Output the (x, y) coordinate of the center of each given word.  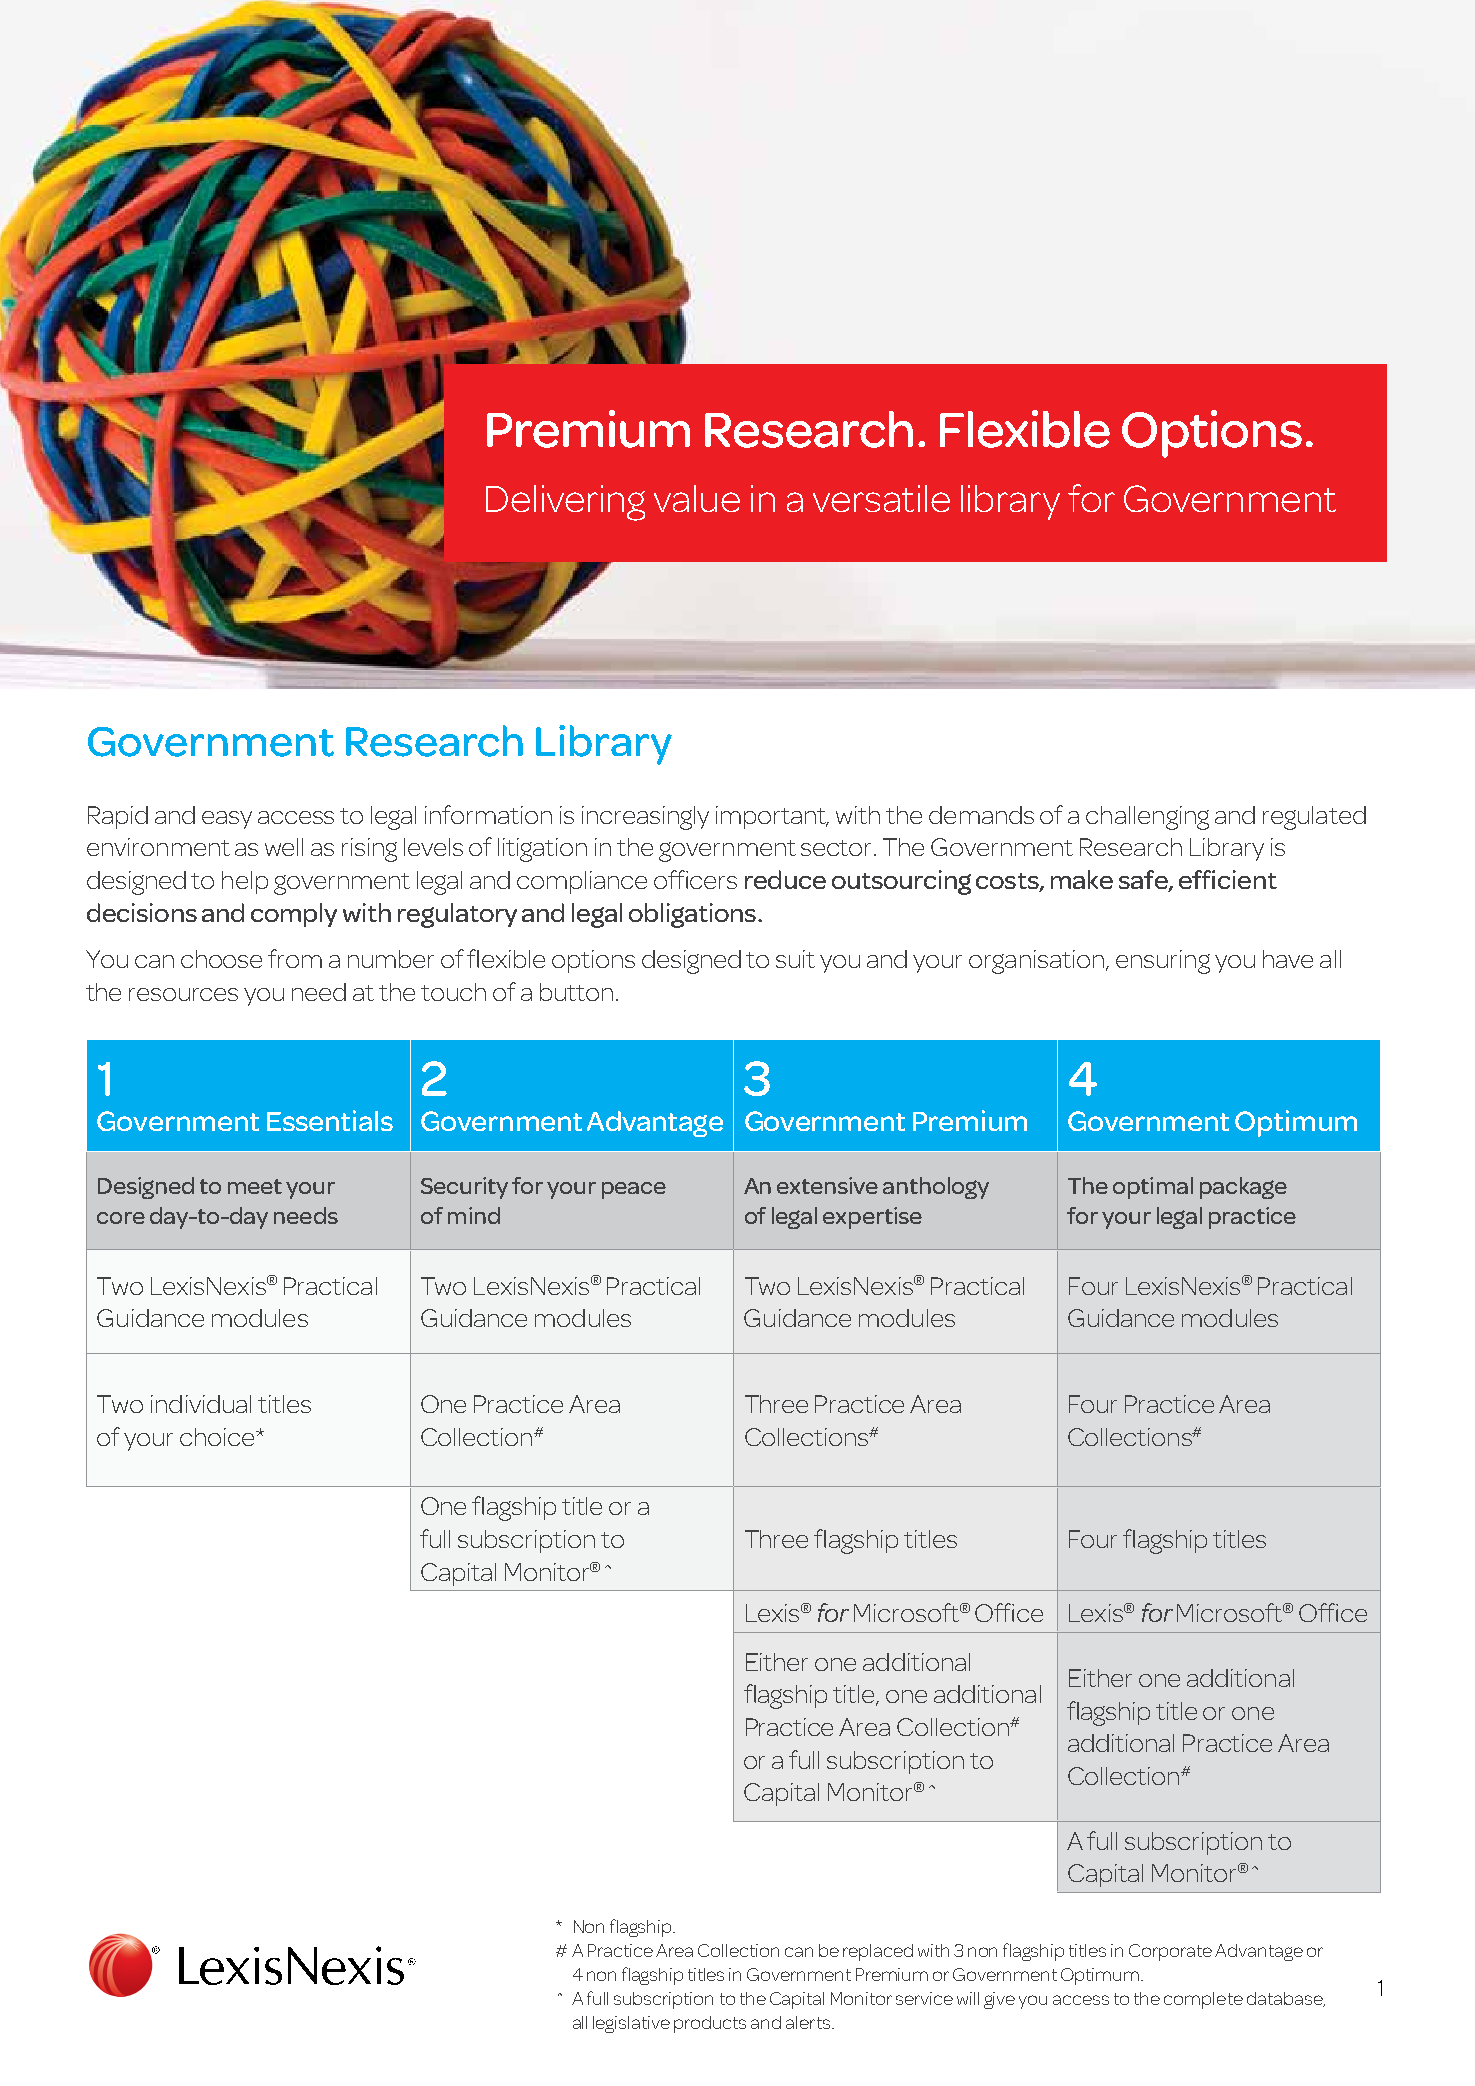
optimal (1153, 1188)
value (697, 498)
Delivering (565, 503)
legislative (631, 2024)
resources (183, 994)
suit (795, 959)
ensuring (1163, 962)
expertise (872, 1218)
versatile (881, 498)
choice (217, 1437)
